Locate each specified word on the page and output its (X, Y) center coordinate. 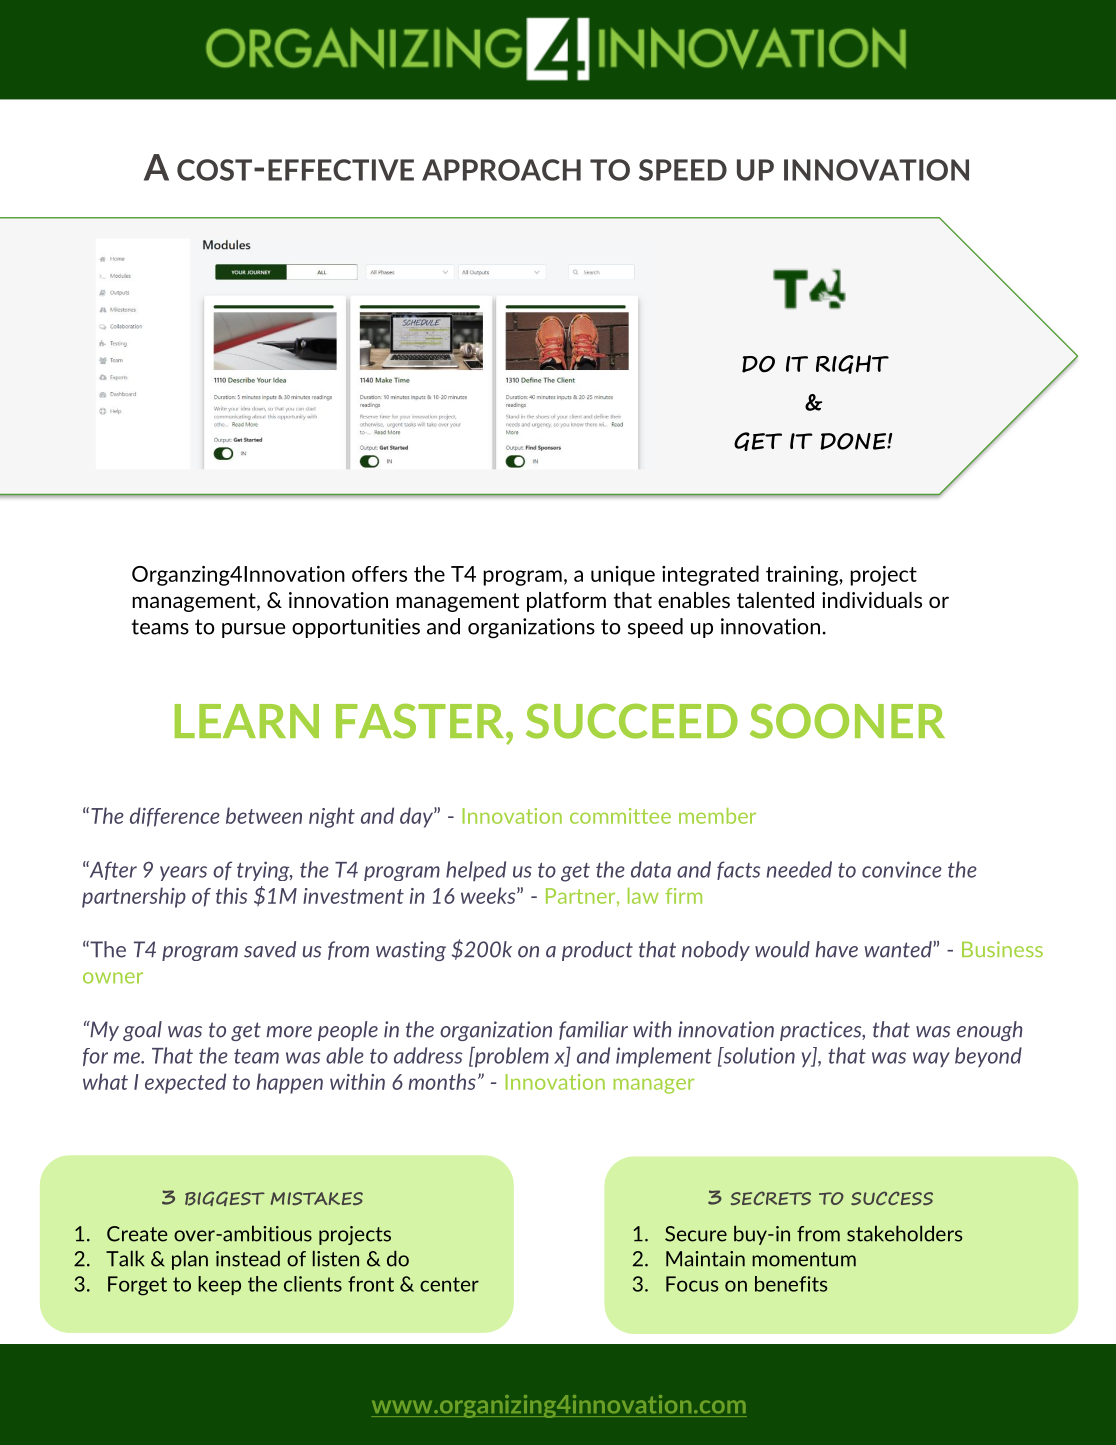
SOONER (847, 721)
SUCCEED (632, 721)
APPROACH (501, 170)
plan (190, 1260)
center (449, 1284)
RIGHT (852, 364)
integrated (710, 575)
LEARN (247, 721)
